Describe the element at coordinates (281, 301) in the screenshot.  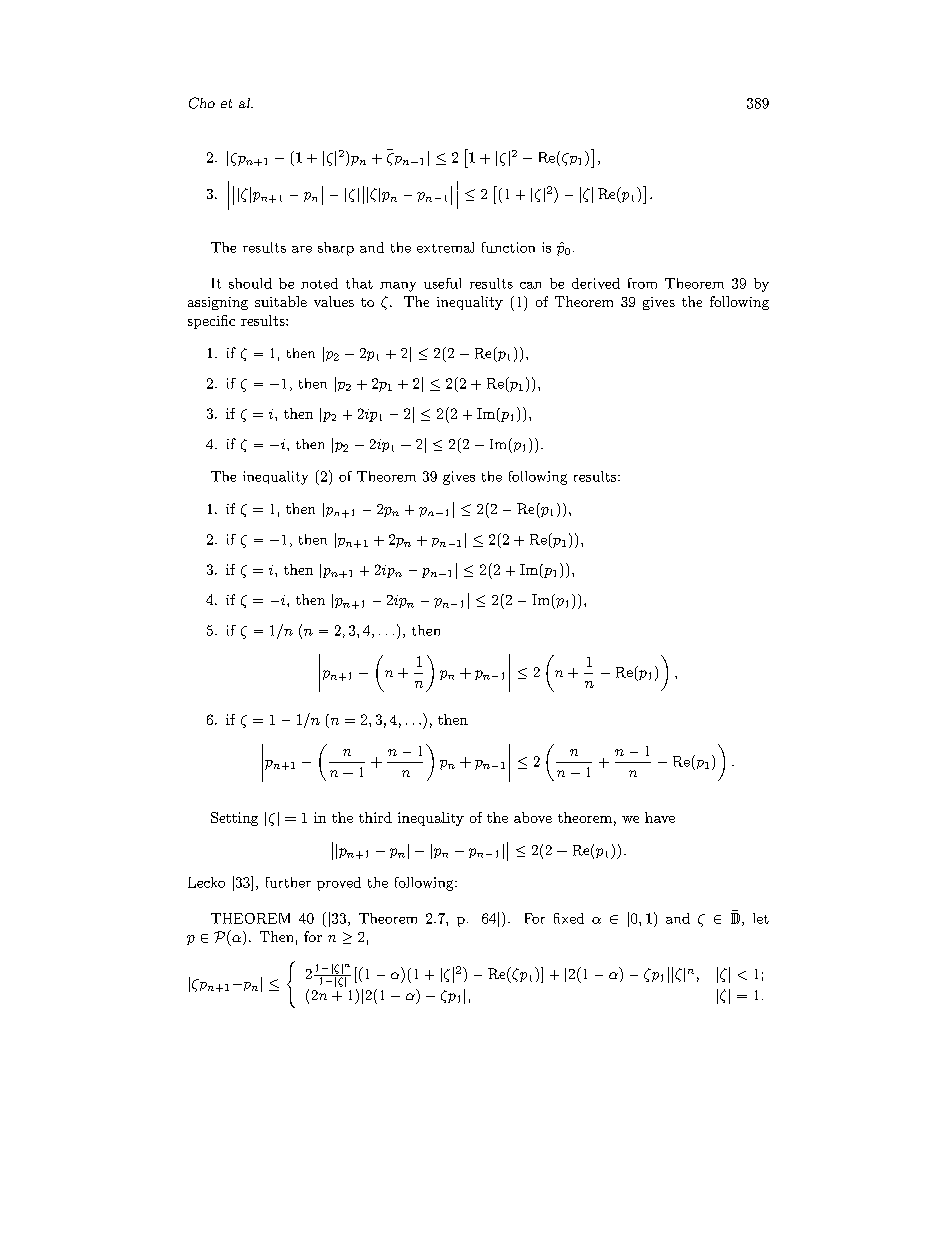
I see `suitable` at that location.
